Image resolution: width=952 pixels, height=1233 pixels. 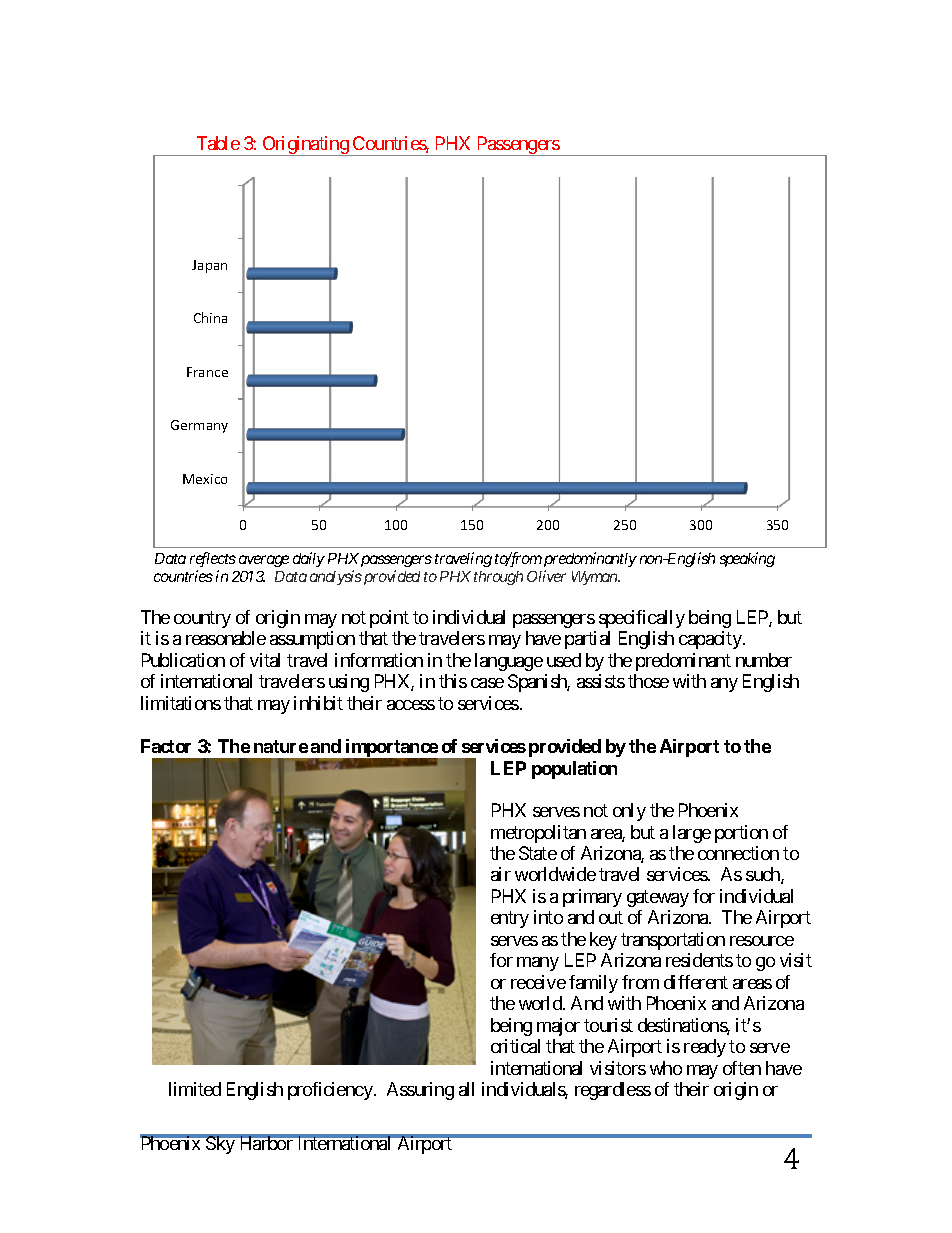 What do you see at coordinates (658, 898) in the page?
I see `gateway` at bounding box center [658, 898].
